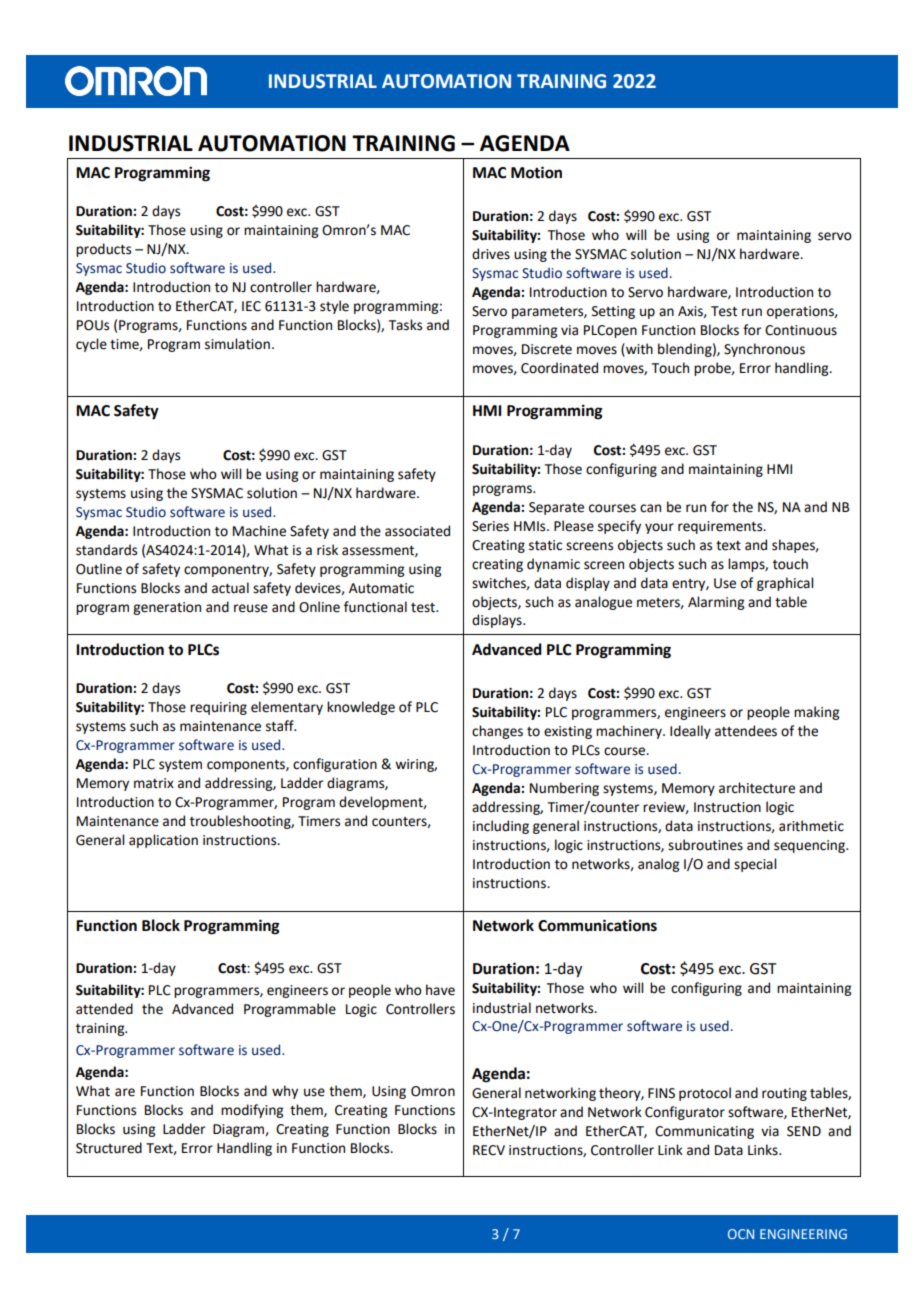 This document has width=924, height=1308. Describe the element at coordinates (109, 1148) in the document. I see `Structured` at that location.
